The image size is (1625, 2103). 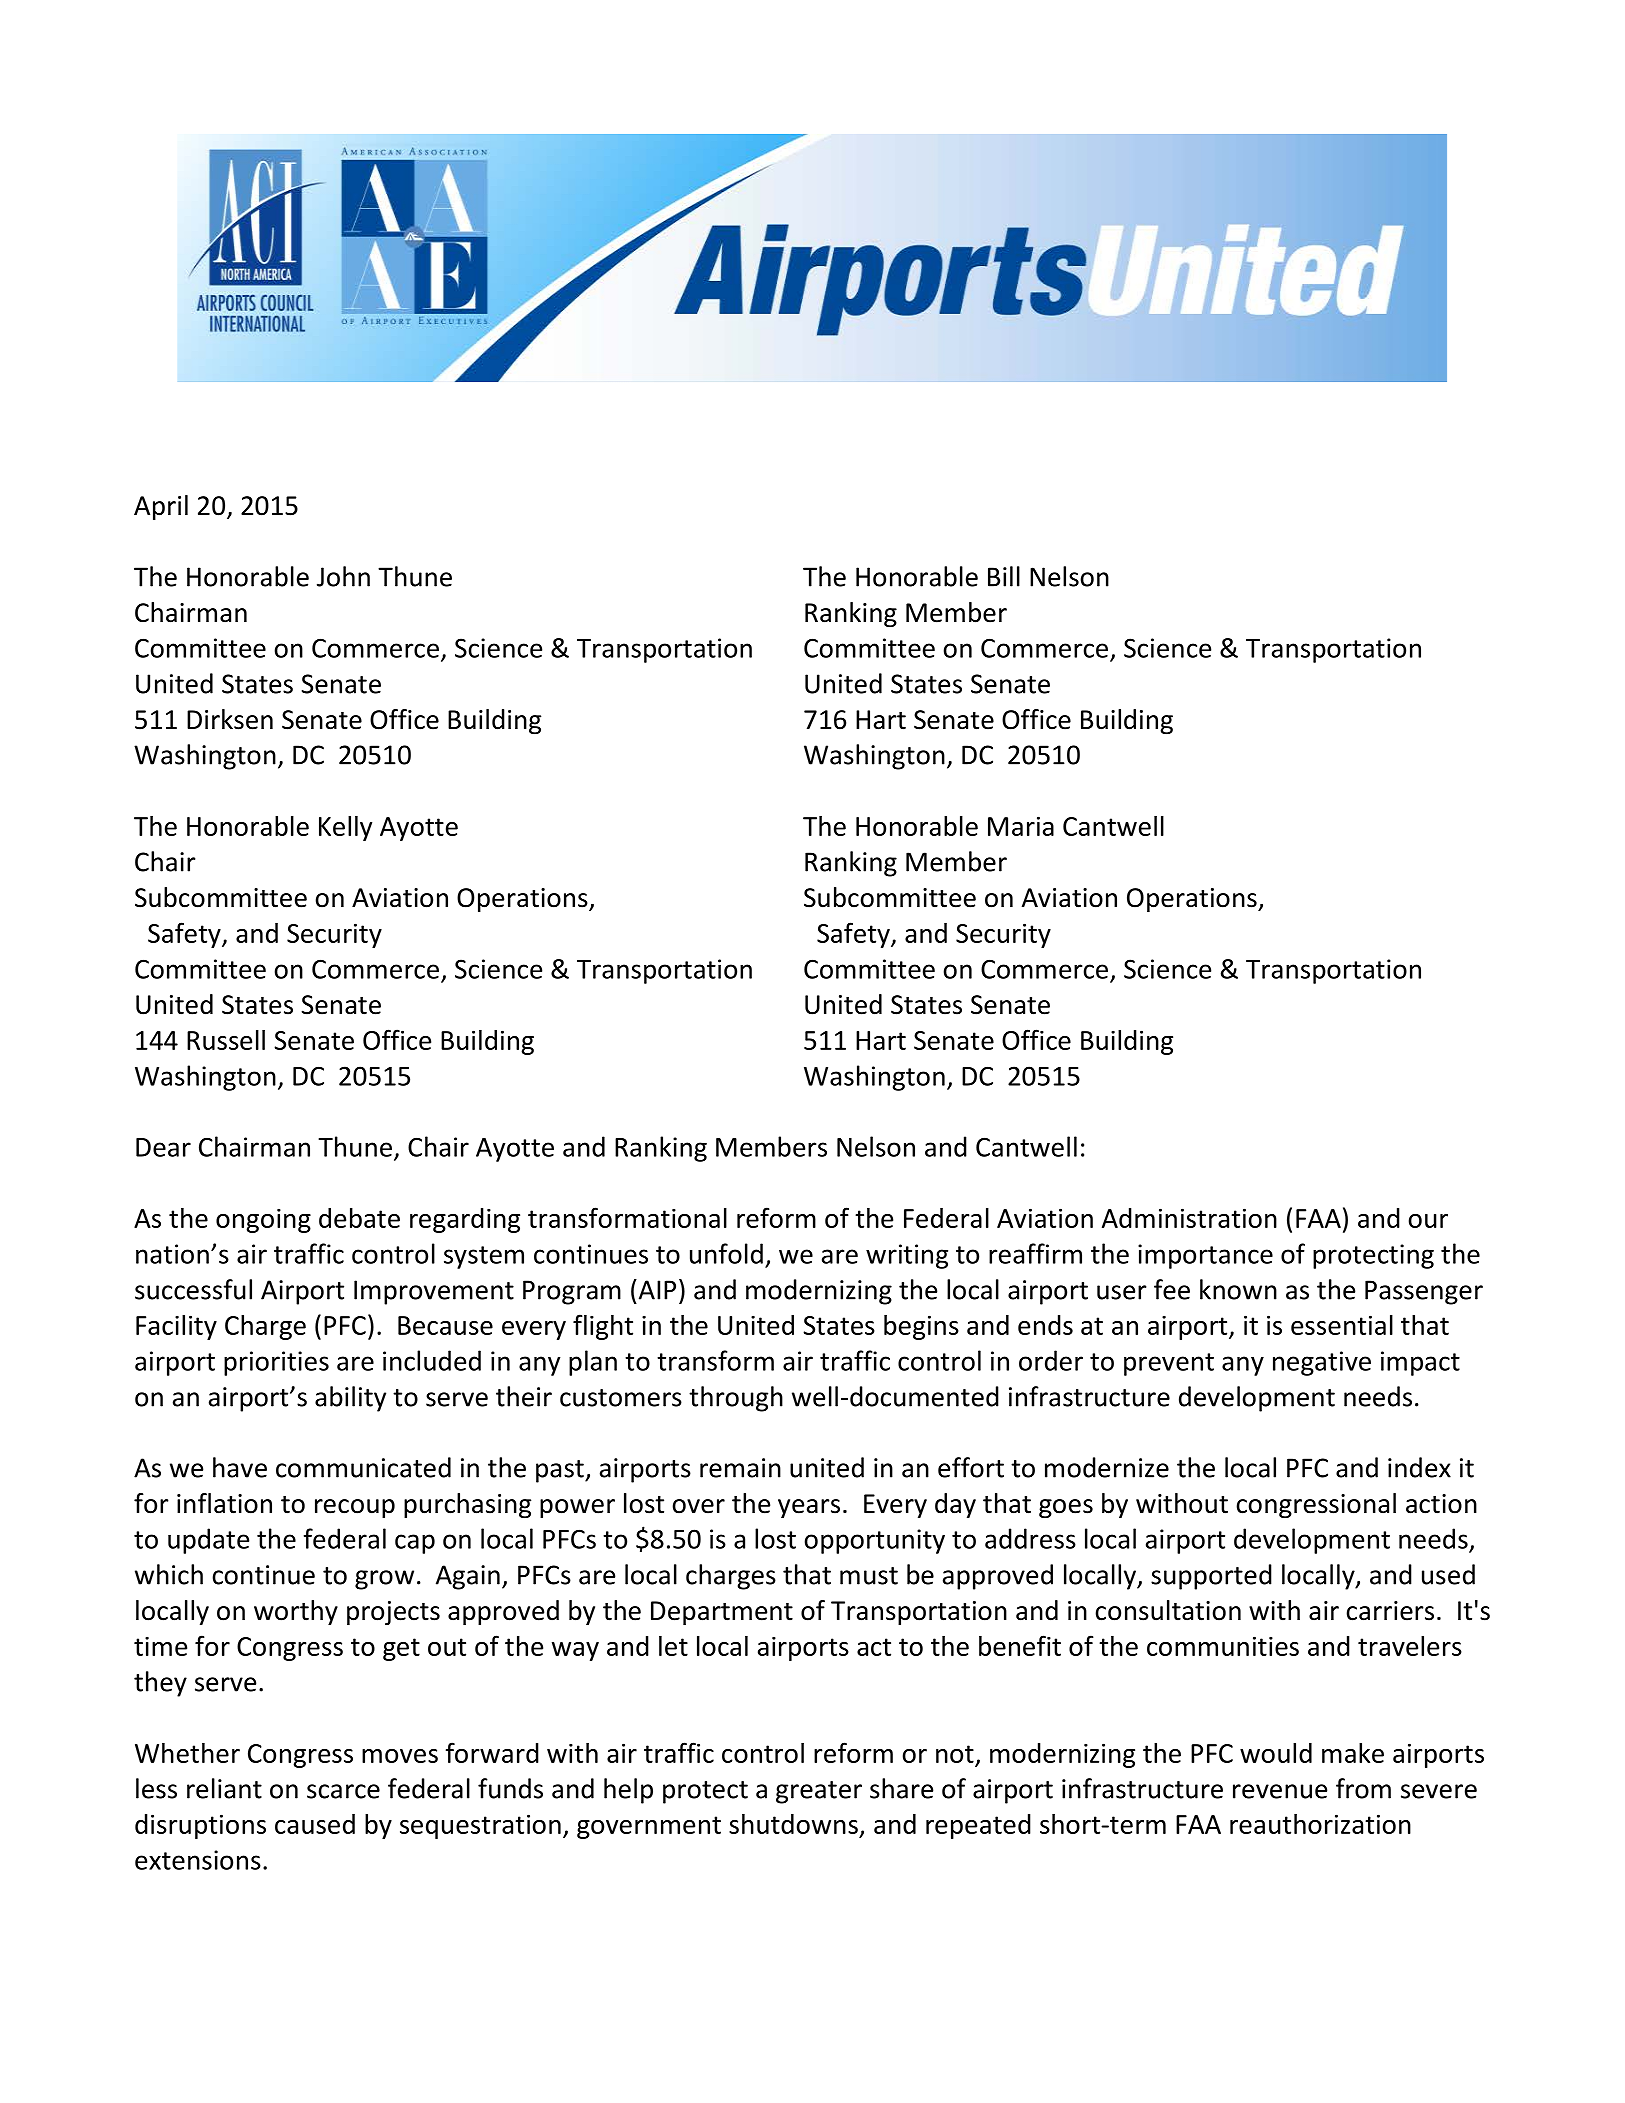 What do you see at coordinates (1021, 826) in the screenshot?
I see `Maria` at bounding box center [1021, 826].
